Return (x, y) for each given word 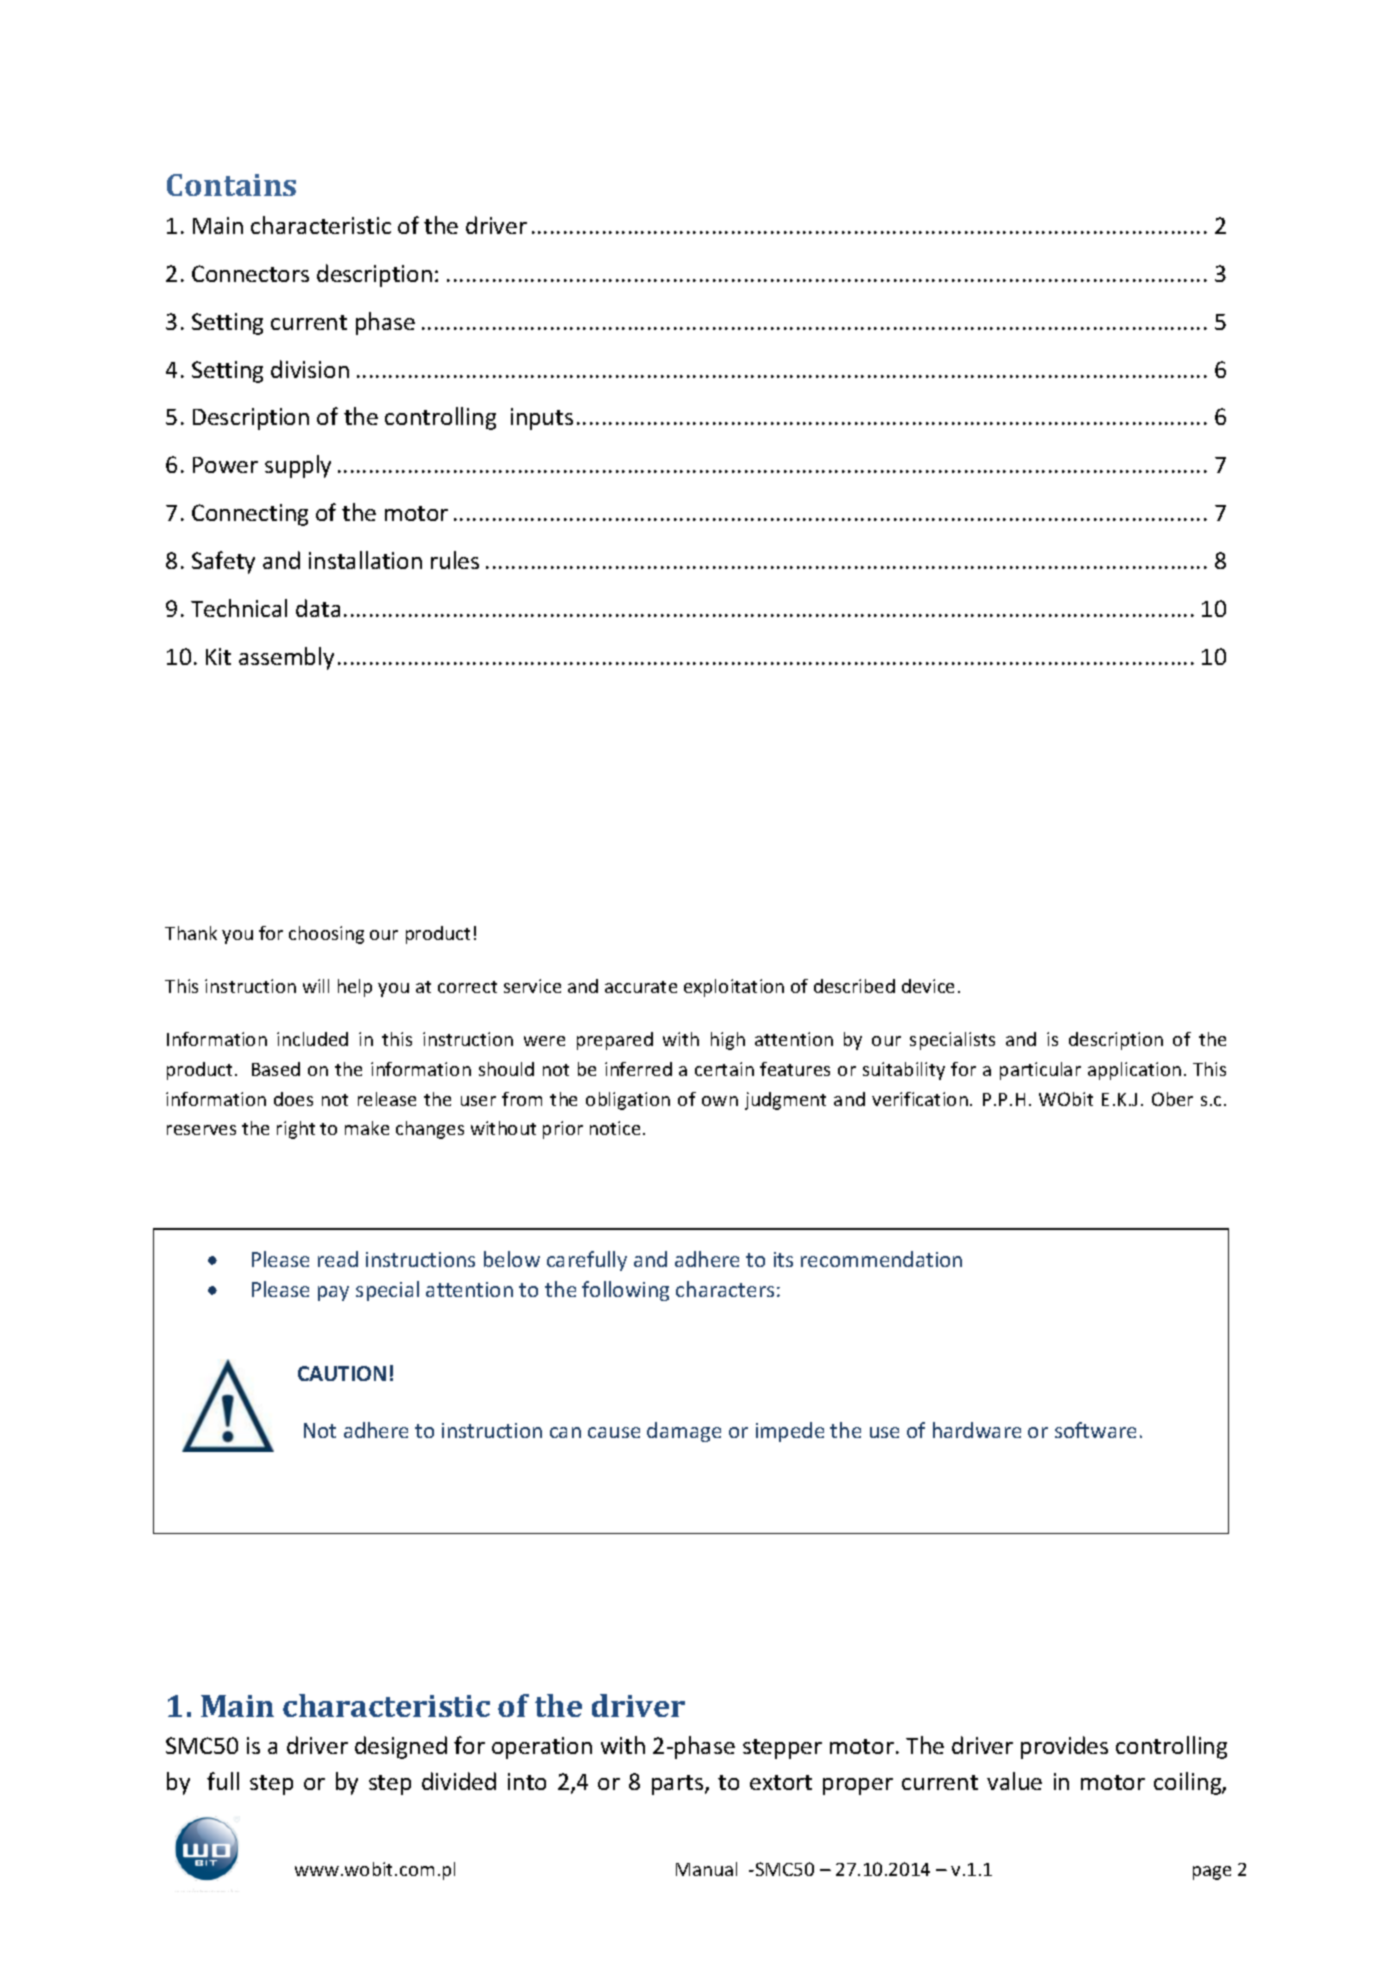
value (1014, 1781)
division (310, 369)
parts (679, 1785)
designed (401, 1747)
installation (365, 560)
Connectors (250, 273)
